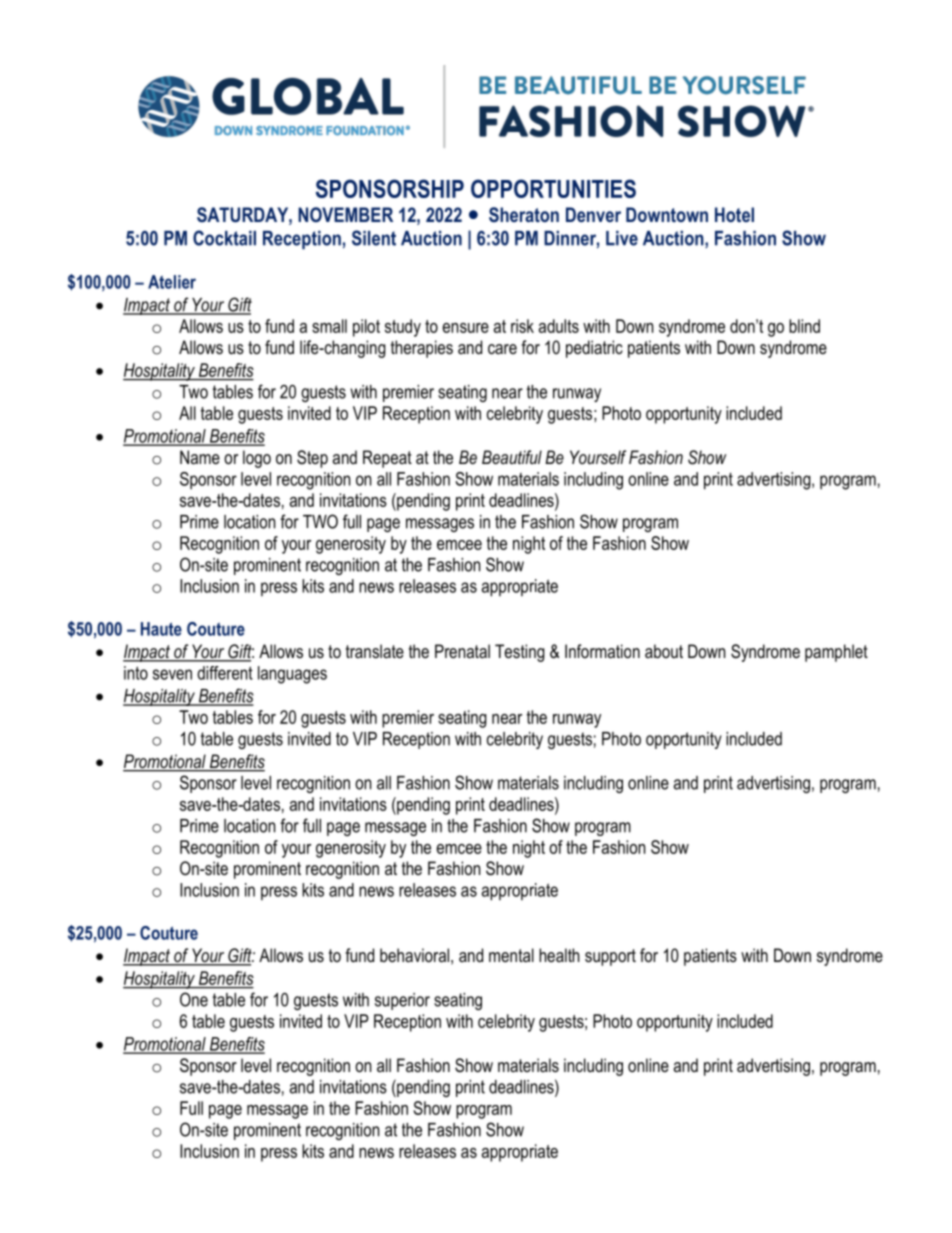 This image has width=952, height=1233. What do you see at coordinates (462, 651) in the image?
I see `Prenatal` at bounding box center [462, 651].
